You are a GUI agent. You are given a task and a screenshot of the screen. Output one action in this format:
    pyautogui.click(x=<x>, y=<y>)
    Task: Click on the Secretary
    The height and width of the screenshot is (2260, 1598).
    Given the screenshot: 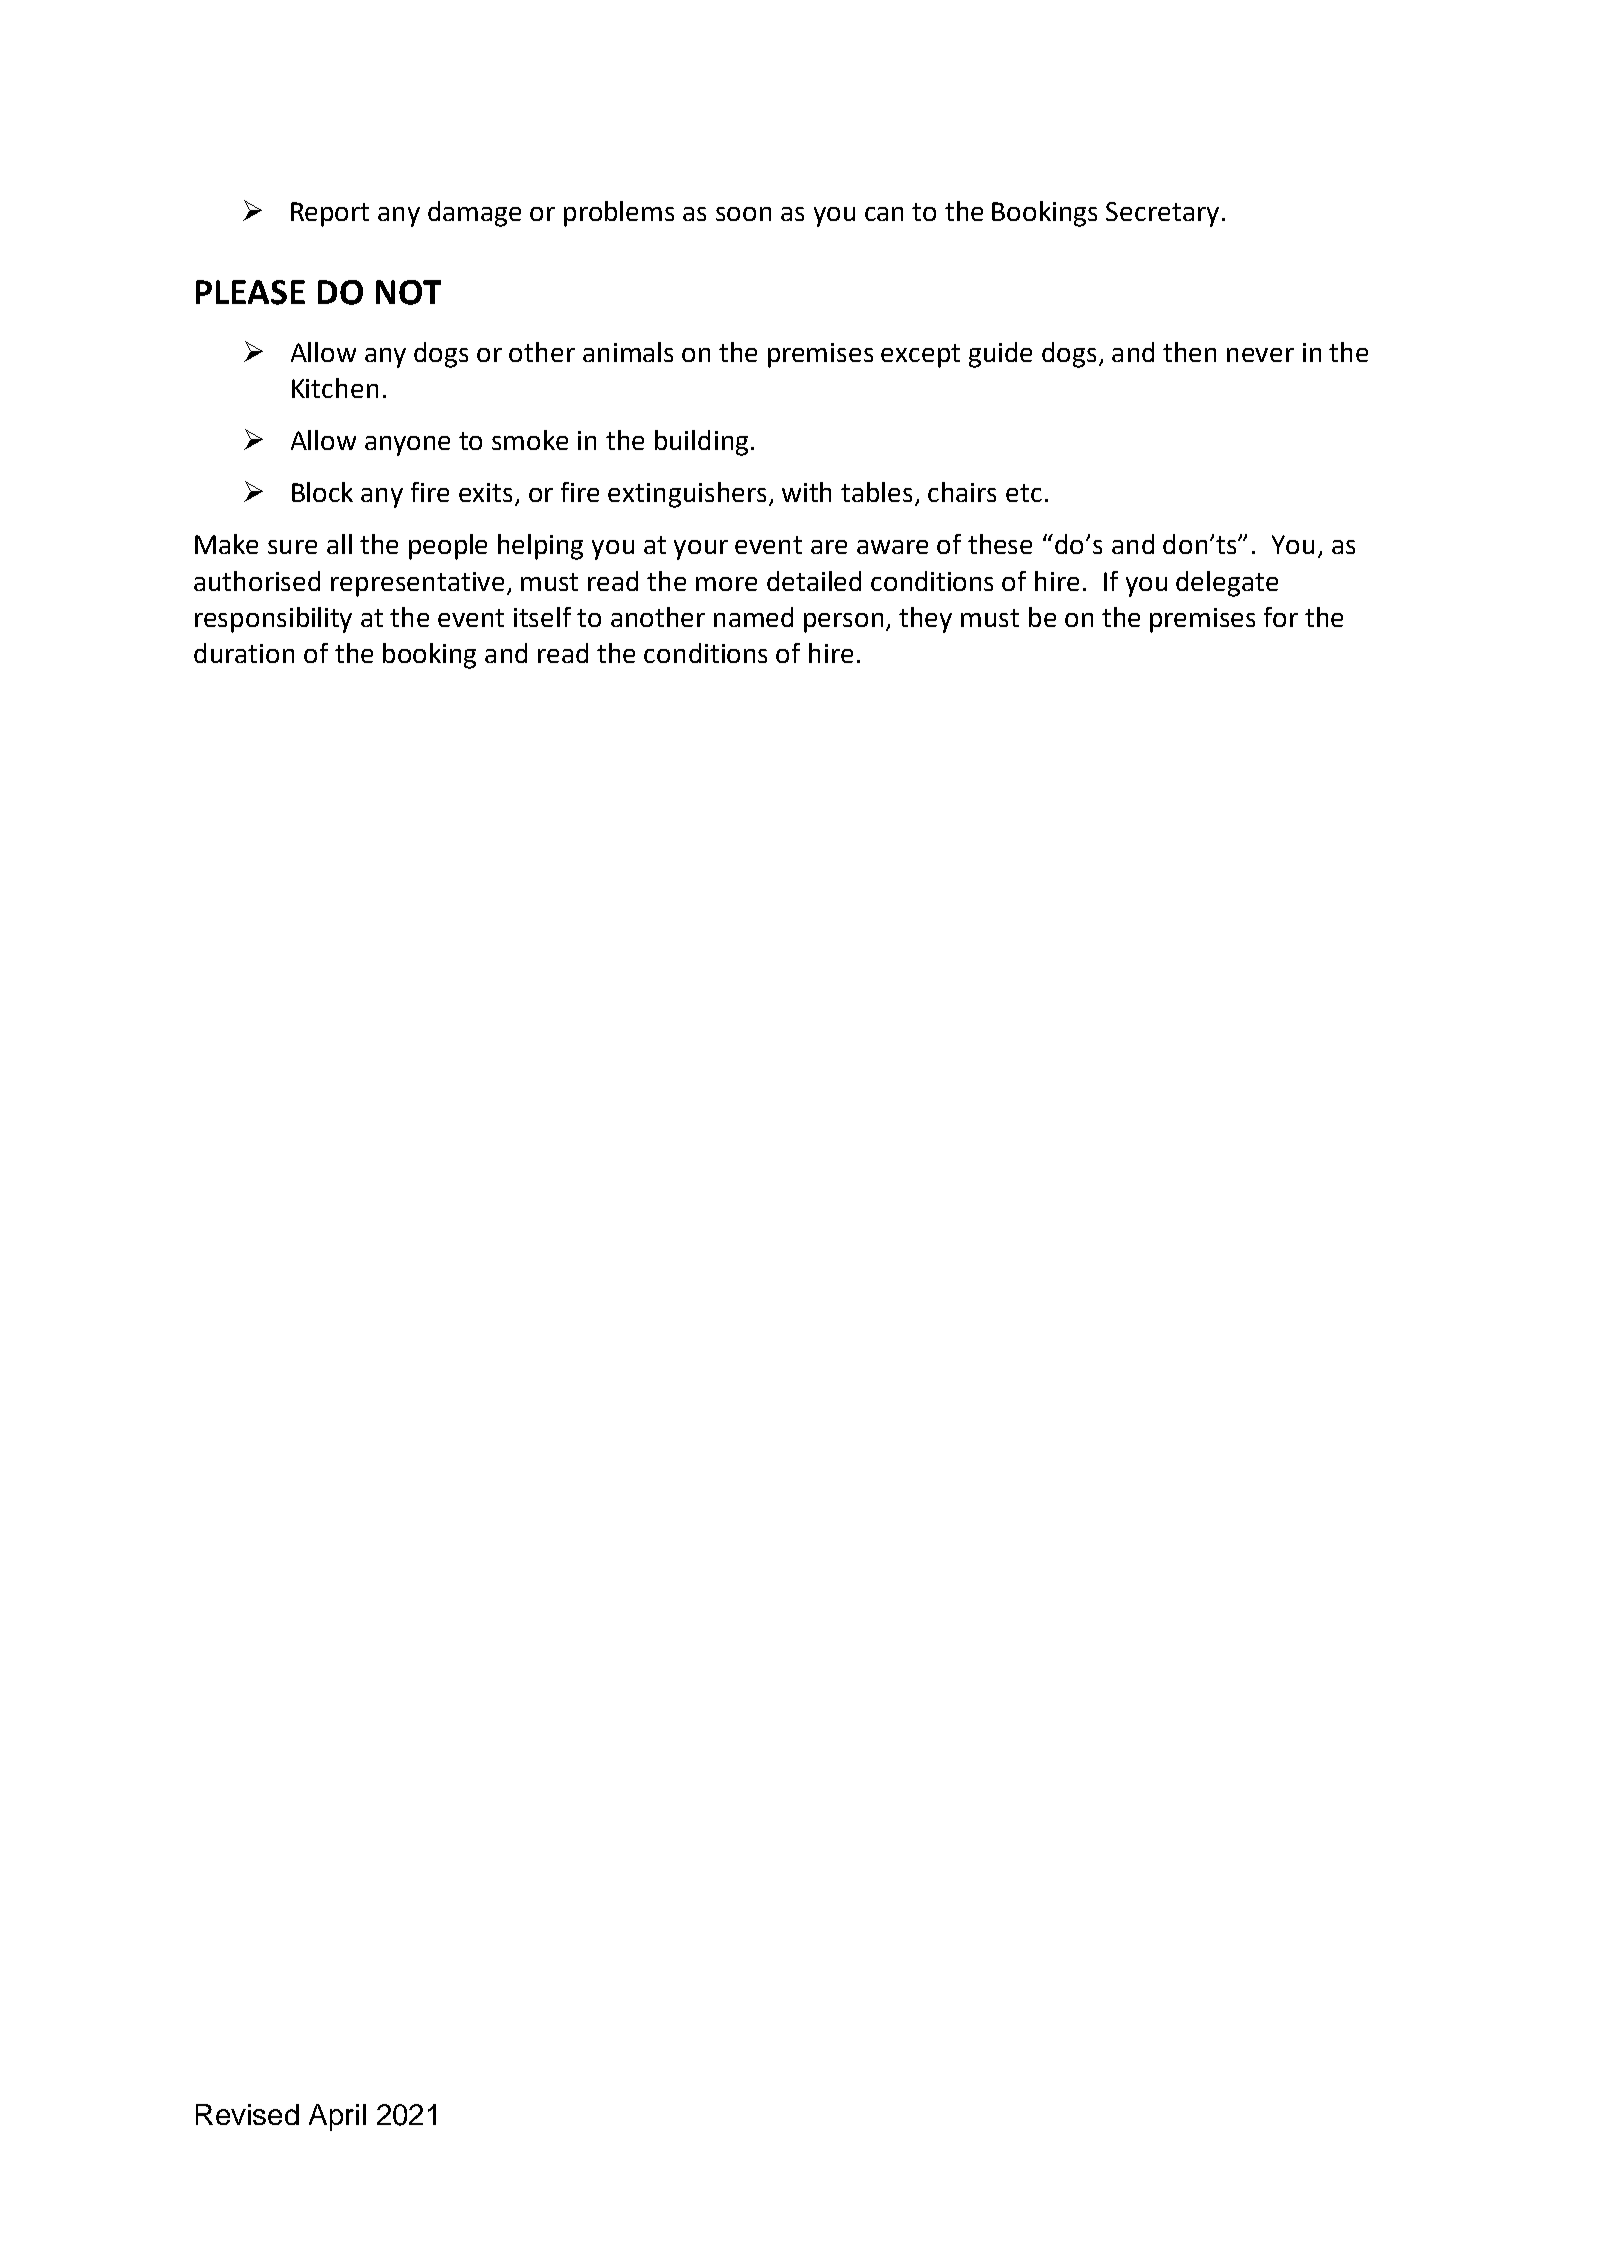 What is the action you would take?
    pyautogui.click(x=1162, y=214)
